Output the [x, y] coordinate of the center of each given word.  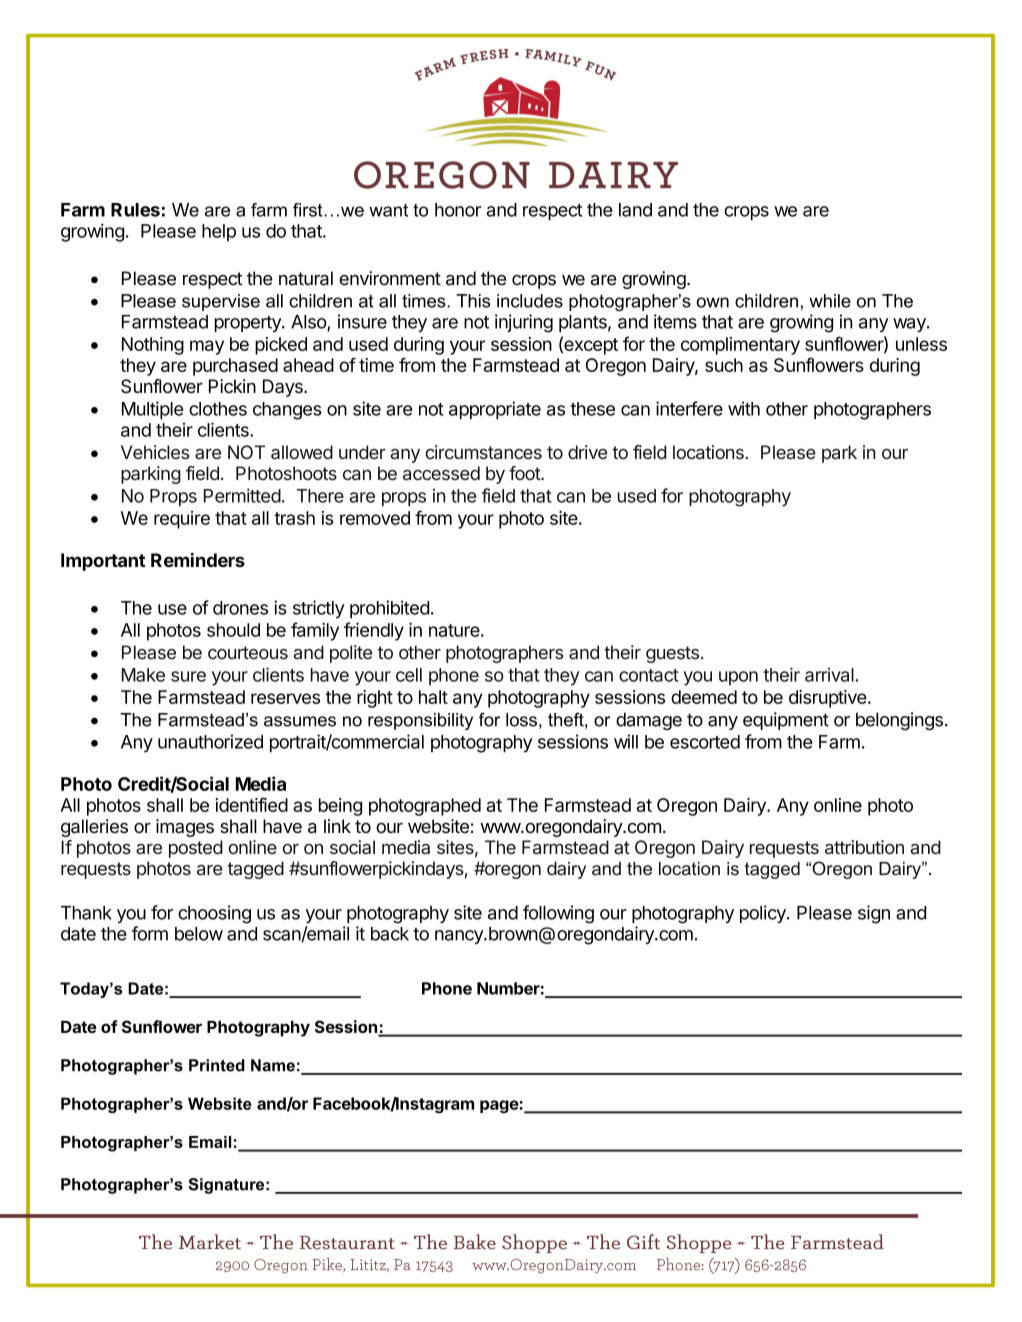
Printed [217, 1065]
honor [458, 210]
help [219, 233]
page [500, 1107]
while [830, 301]
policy [764, 914]
